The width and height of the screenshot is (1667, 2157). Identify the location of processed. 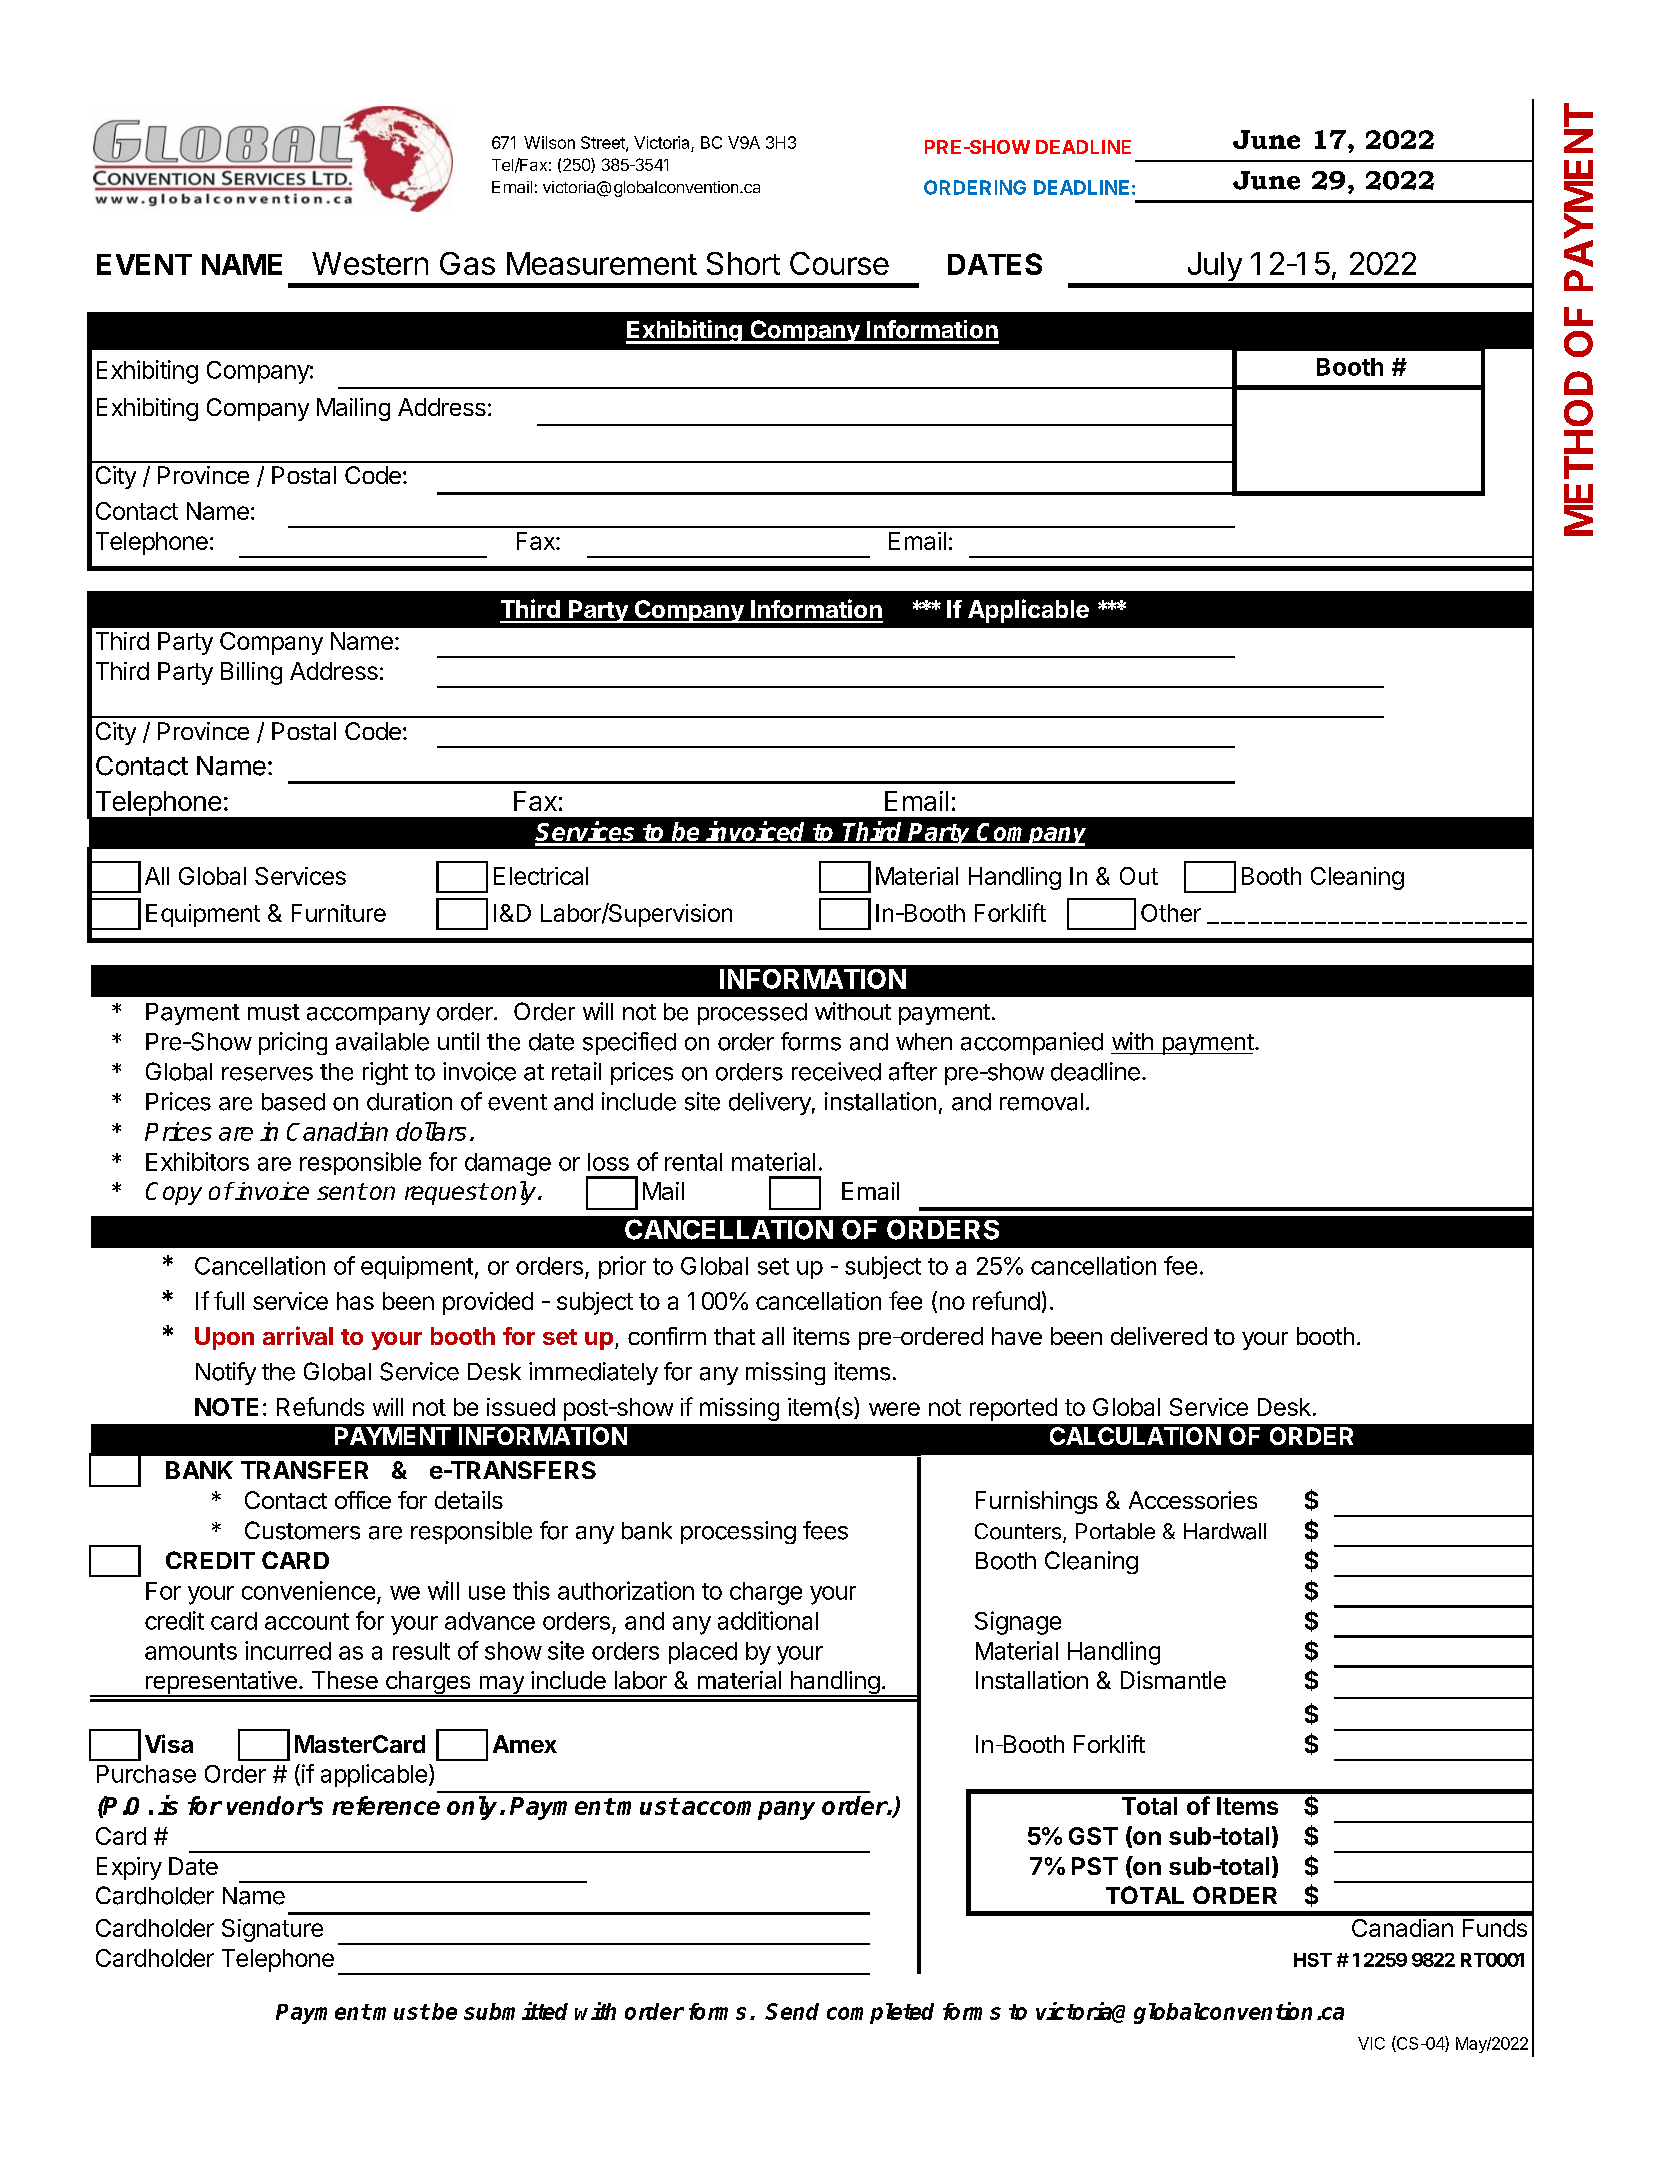
(752, 1014).
